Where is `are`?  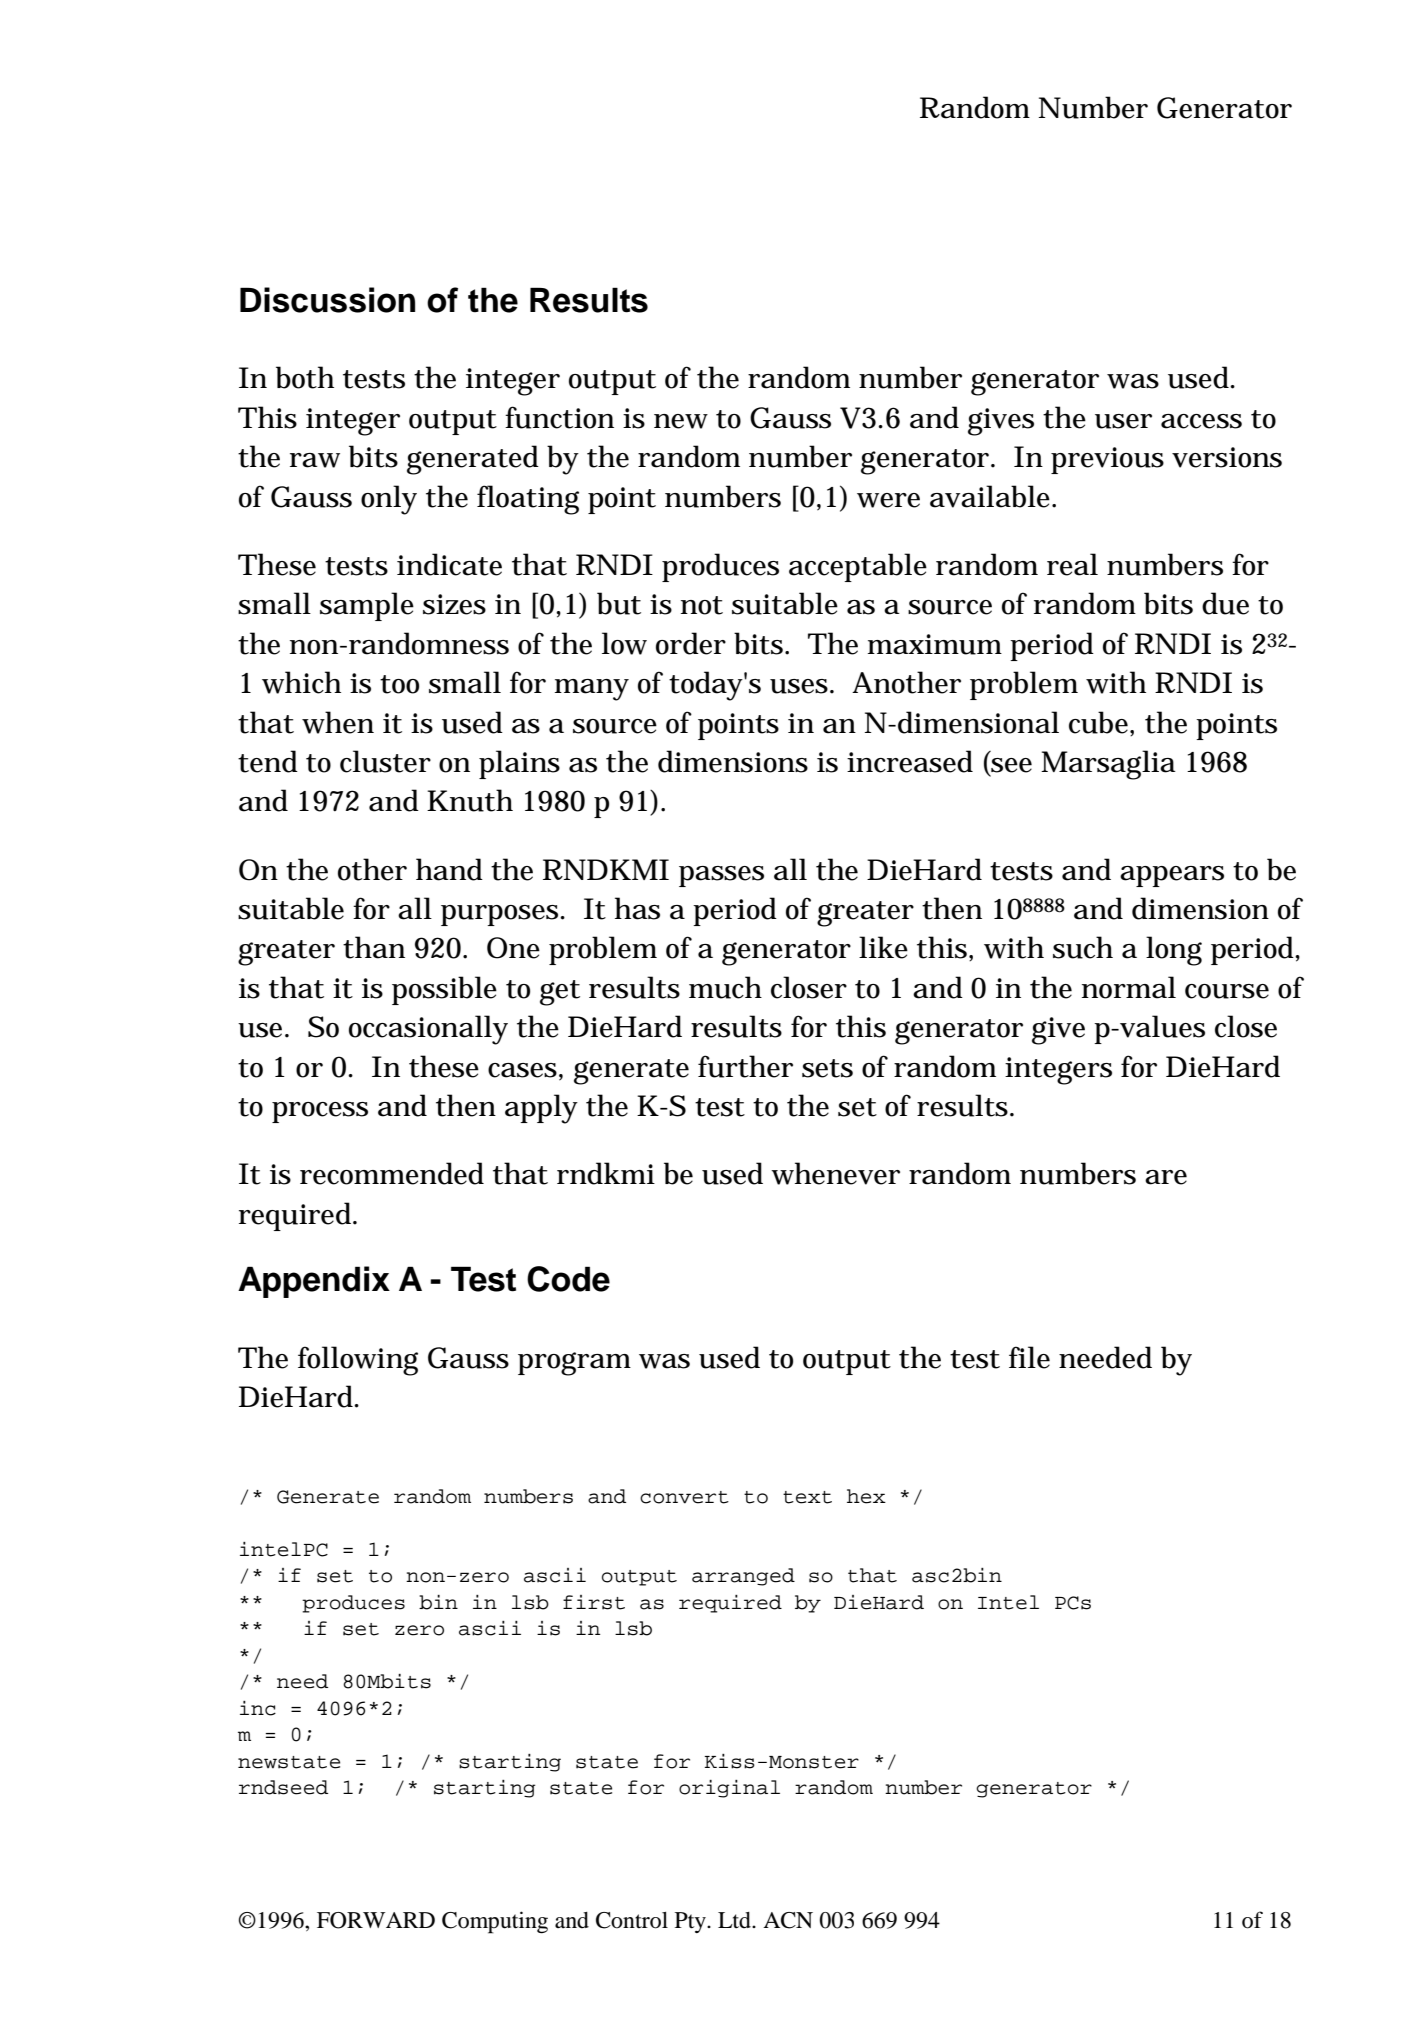
are is located at coordinates (1166, 1177).
